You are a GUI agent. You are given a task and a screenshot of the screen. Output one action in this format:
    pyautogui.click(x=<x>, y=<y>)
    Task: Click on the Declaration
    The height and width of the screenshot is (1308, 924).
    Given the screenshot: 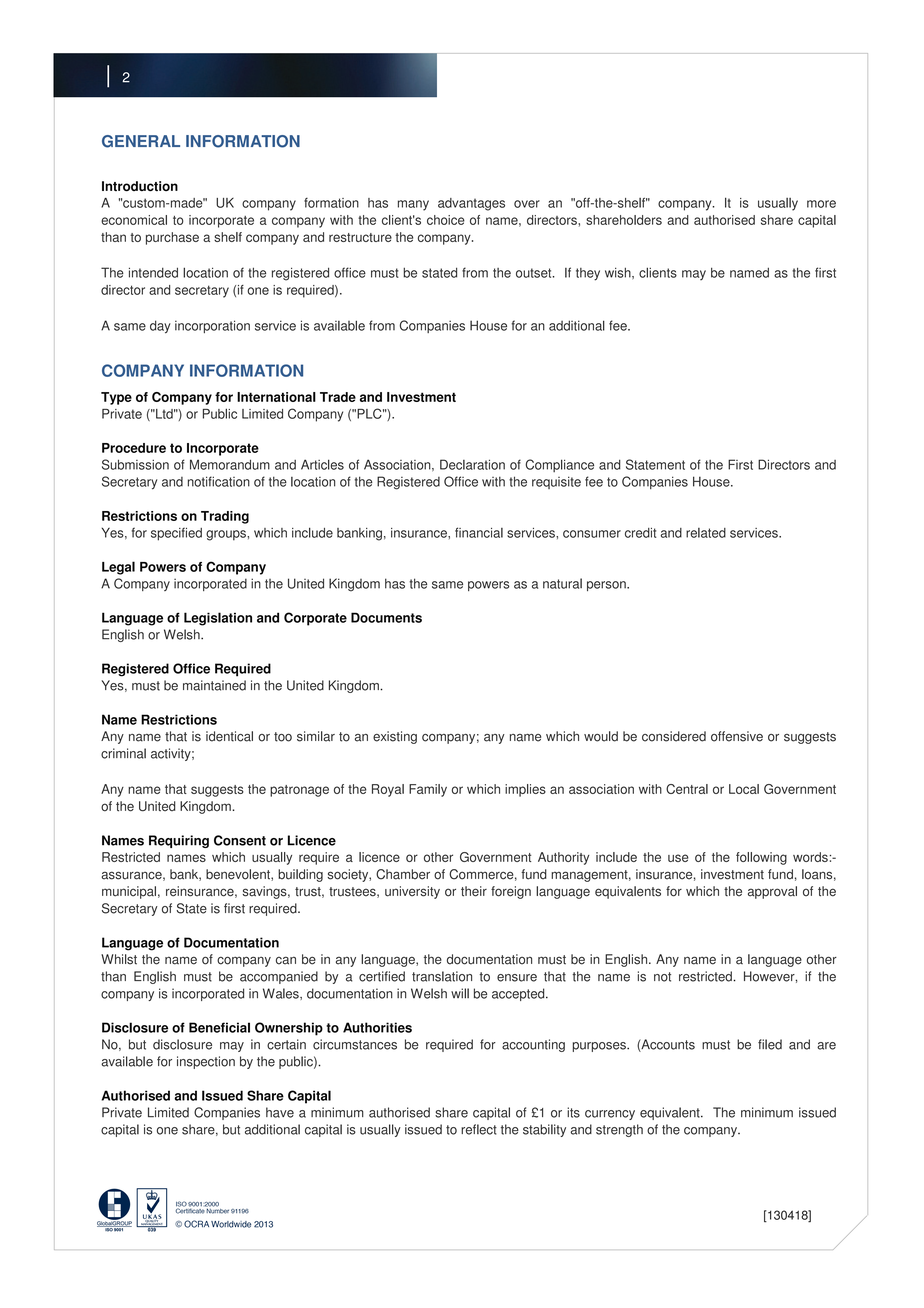 What is the action you would take?
    pyautogui.click(x=472, y=464)
